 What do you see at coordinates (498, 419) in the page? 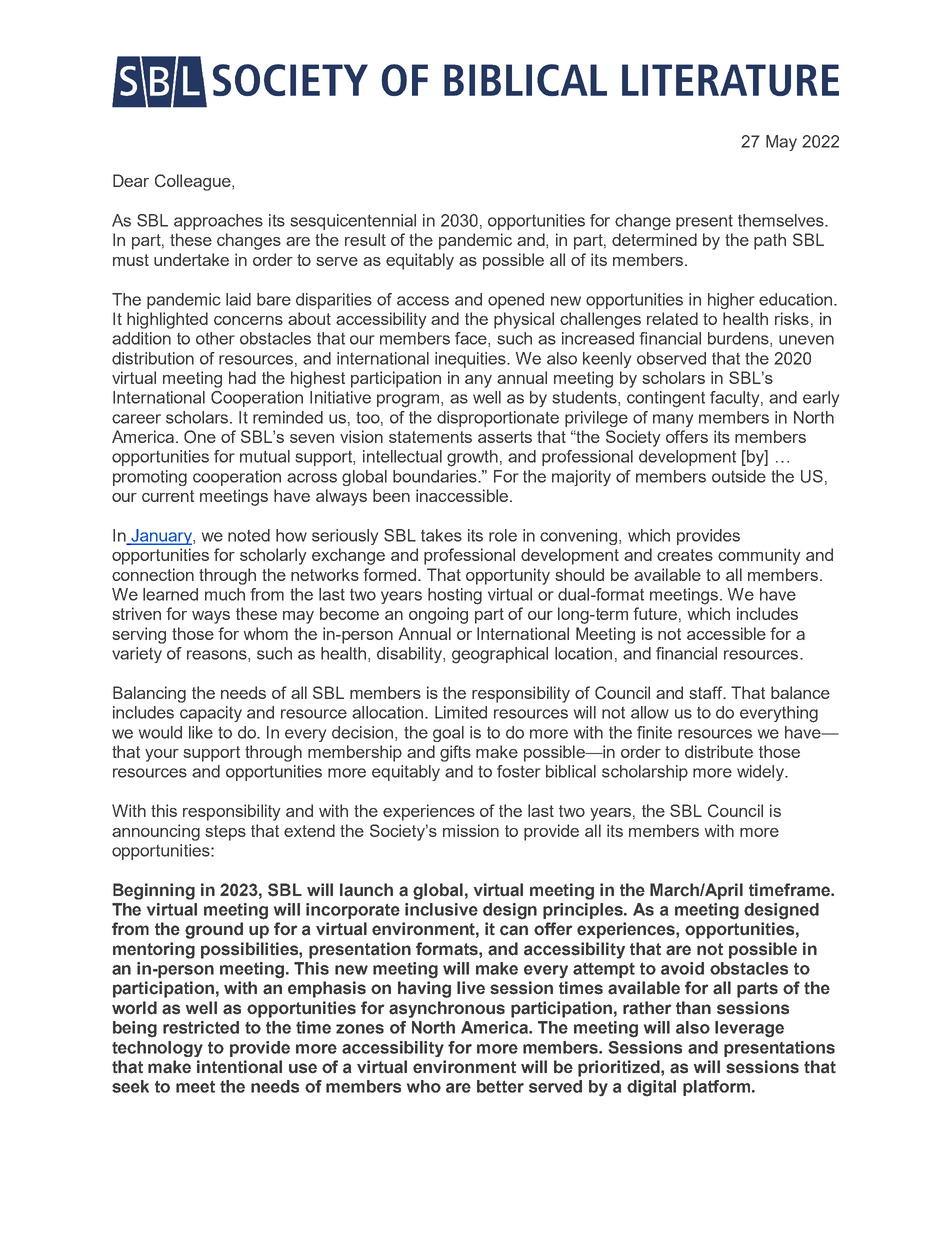
I see `disproportionate` at bounding box center [498, 419].
